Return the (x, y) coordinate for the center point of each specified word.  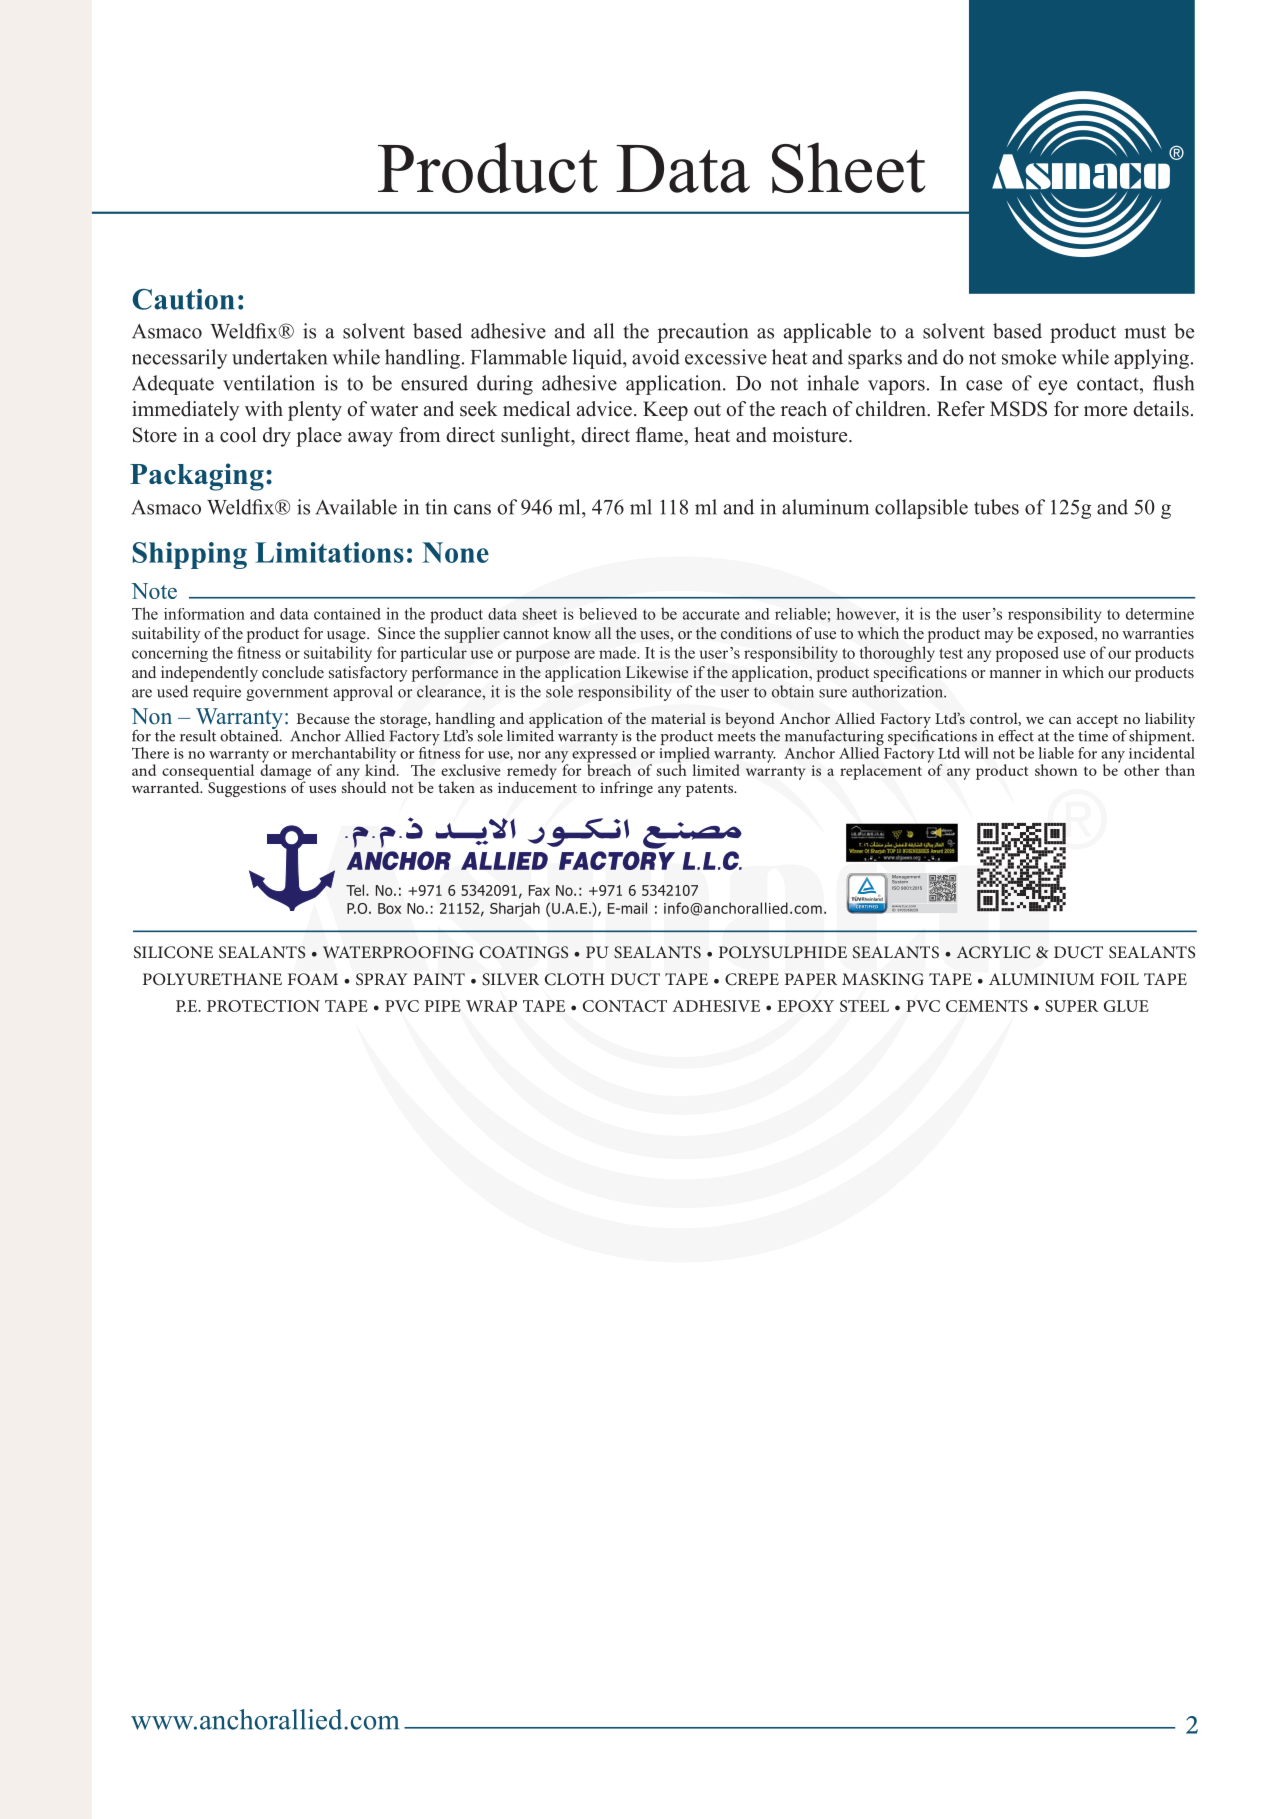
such (672, 769)
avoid (656, 357)
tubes (996, 507)
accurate (711, 614)
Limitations (329, 552)
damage (285, 772)
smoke (1029, 357)
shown (1056, 770)
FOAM (313, 979)
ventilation (269, 383)
